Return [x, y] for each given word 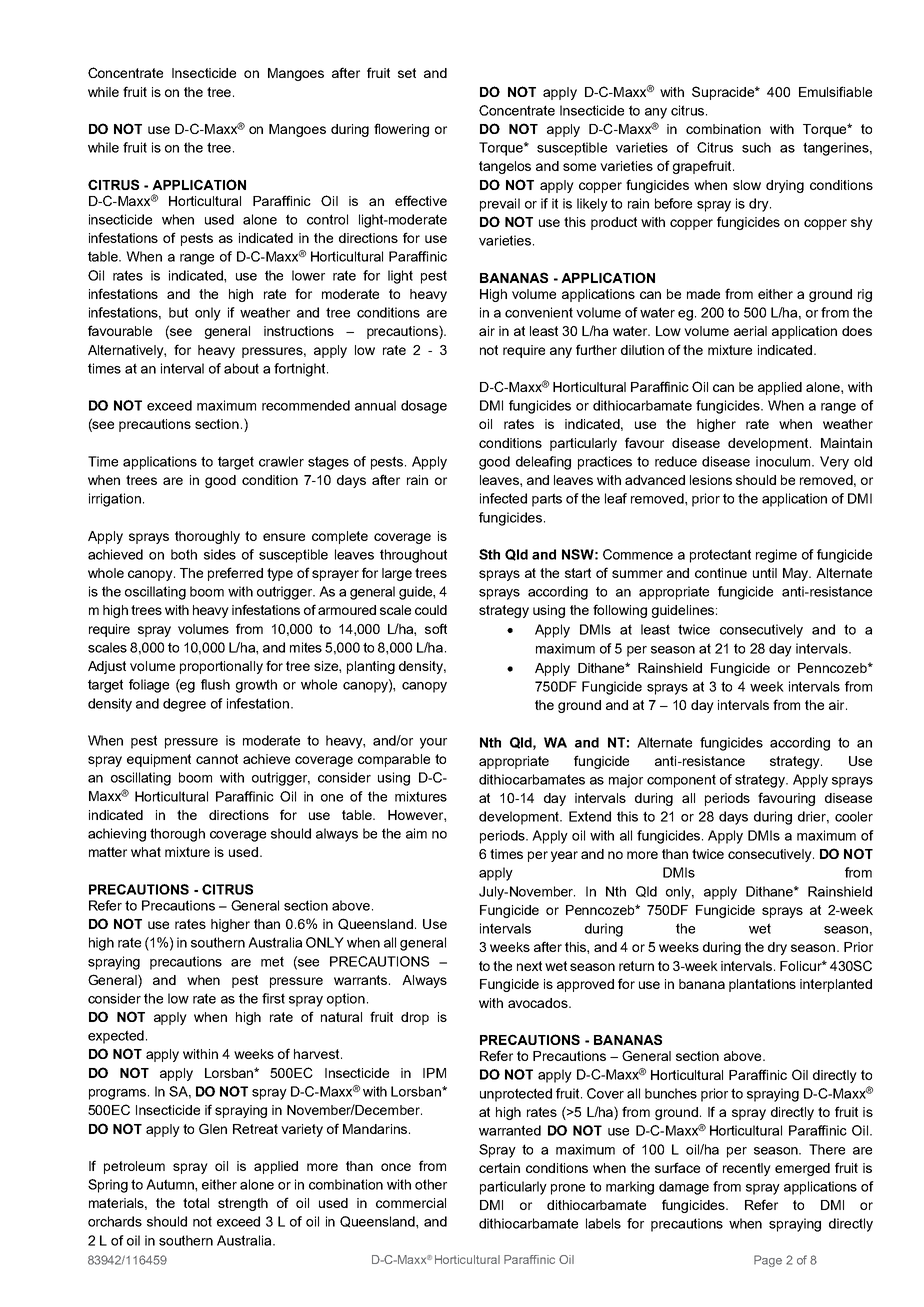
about [241, 368]
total [196, 1203]
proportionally [221, 667]
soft [436, 628]
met [272, 961]
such [756, 147]
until [765, 573]
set [407, 73]
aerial [750, 331]
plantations [762, 985]
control [327, 219]
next [529, 966]
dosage [424, 407]
